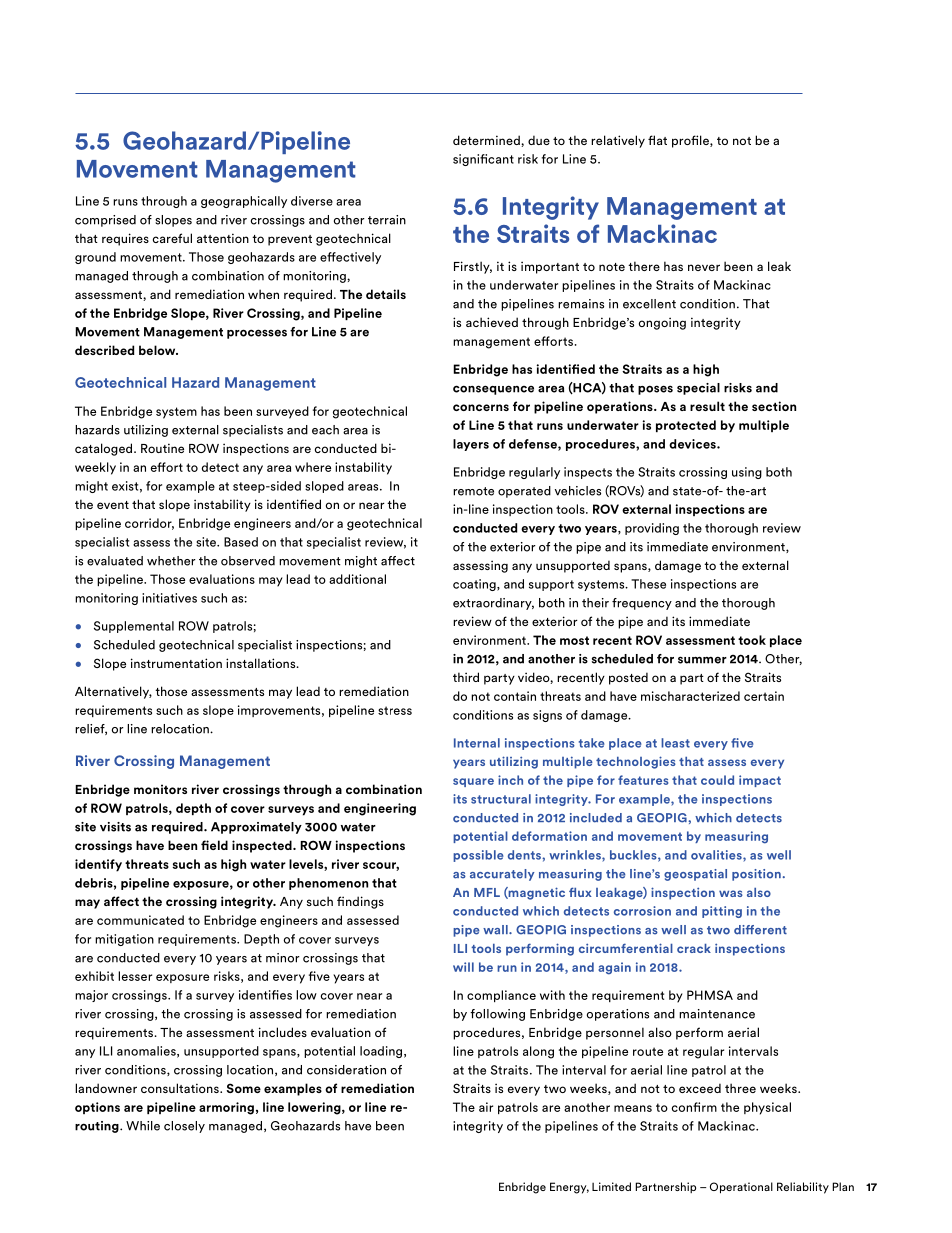 The image size is (952, 1233). What do you see at coordinates (741, 1188) in the screenshot?
I see `Operational` at bounding box center [741, 1188].
